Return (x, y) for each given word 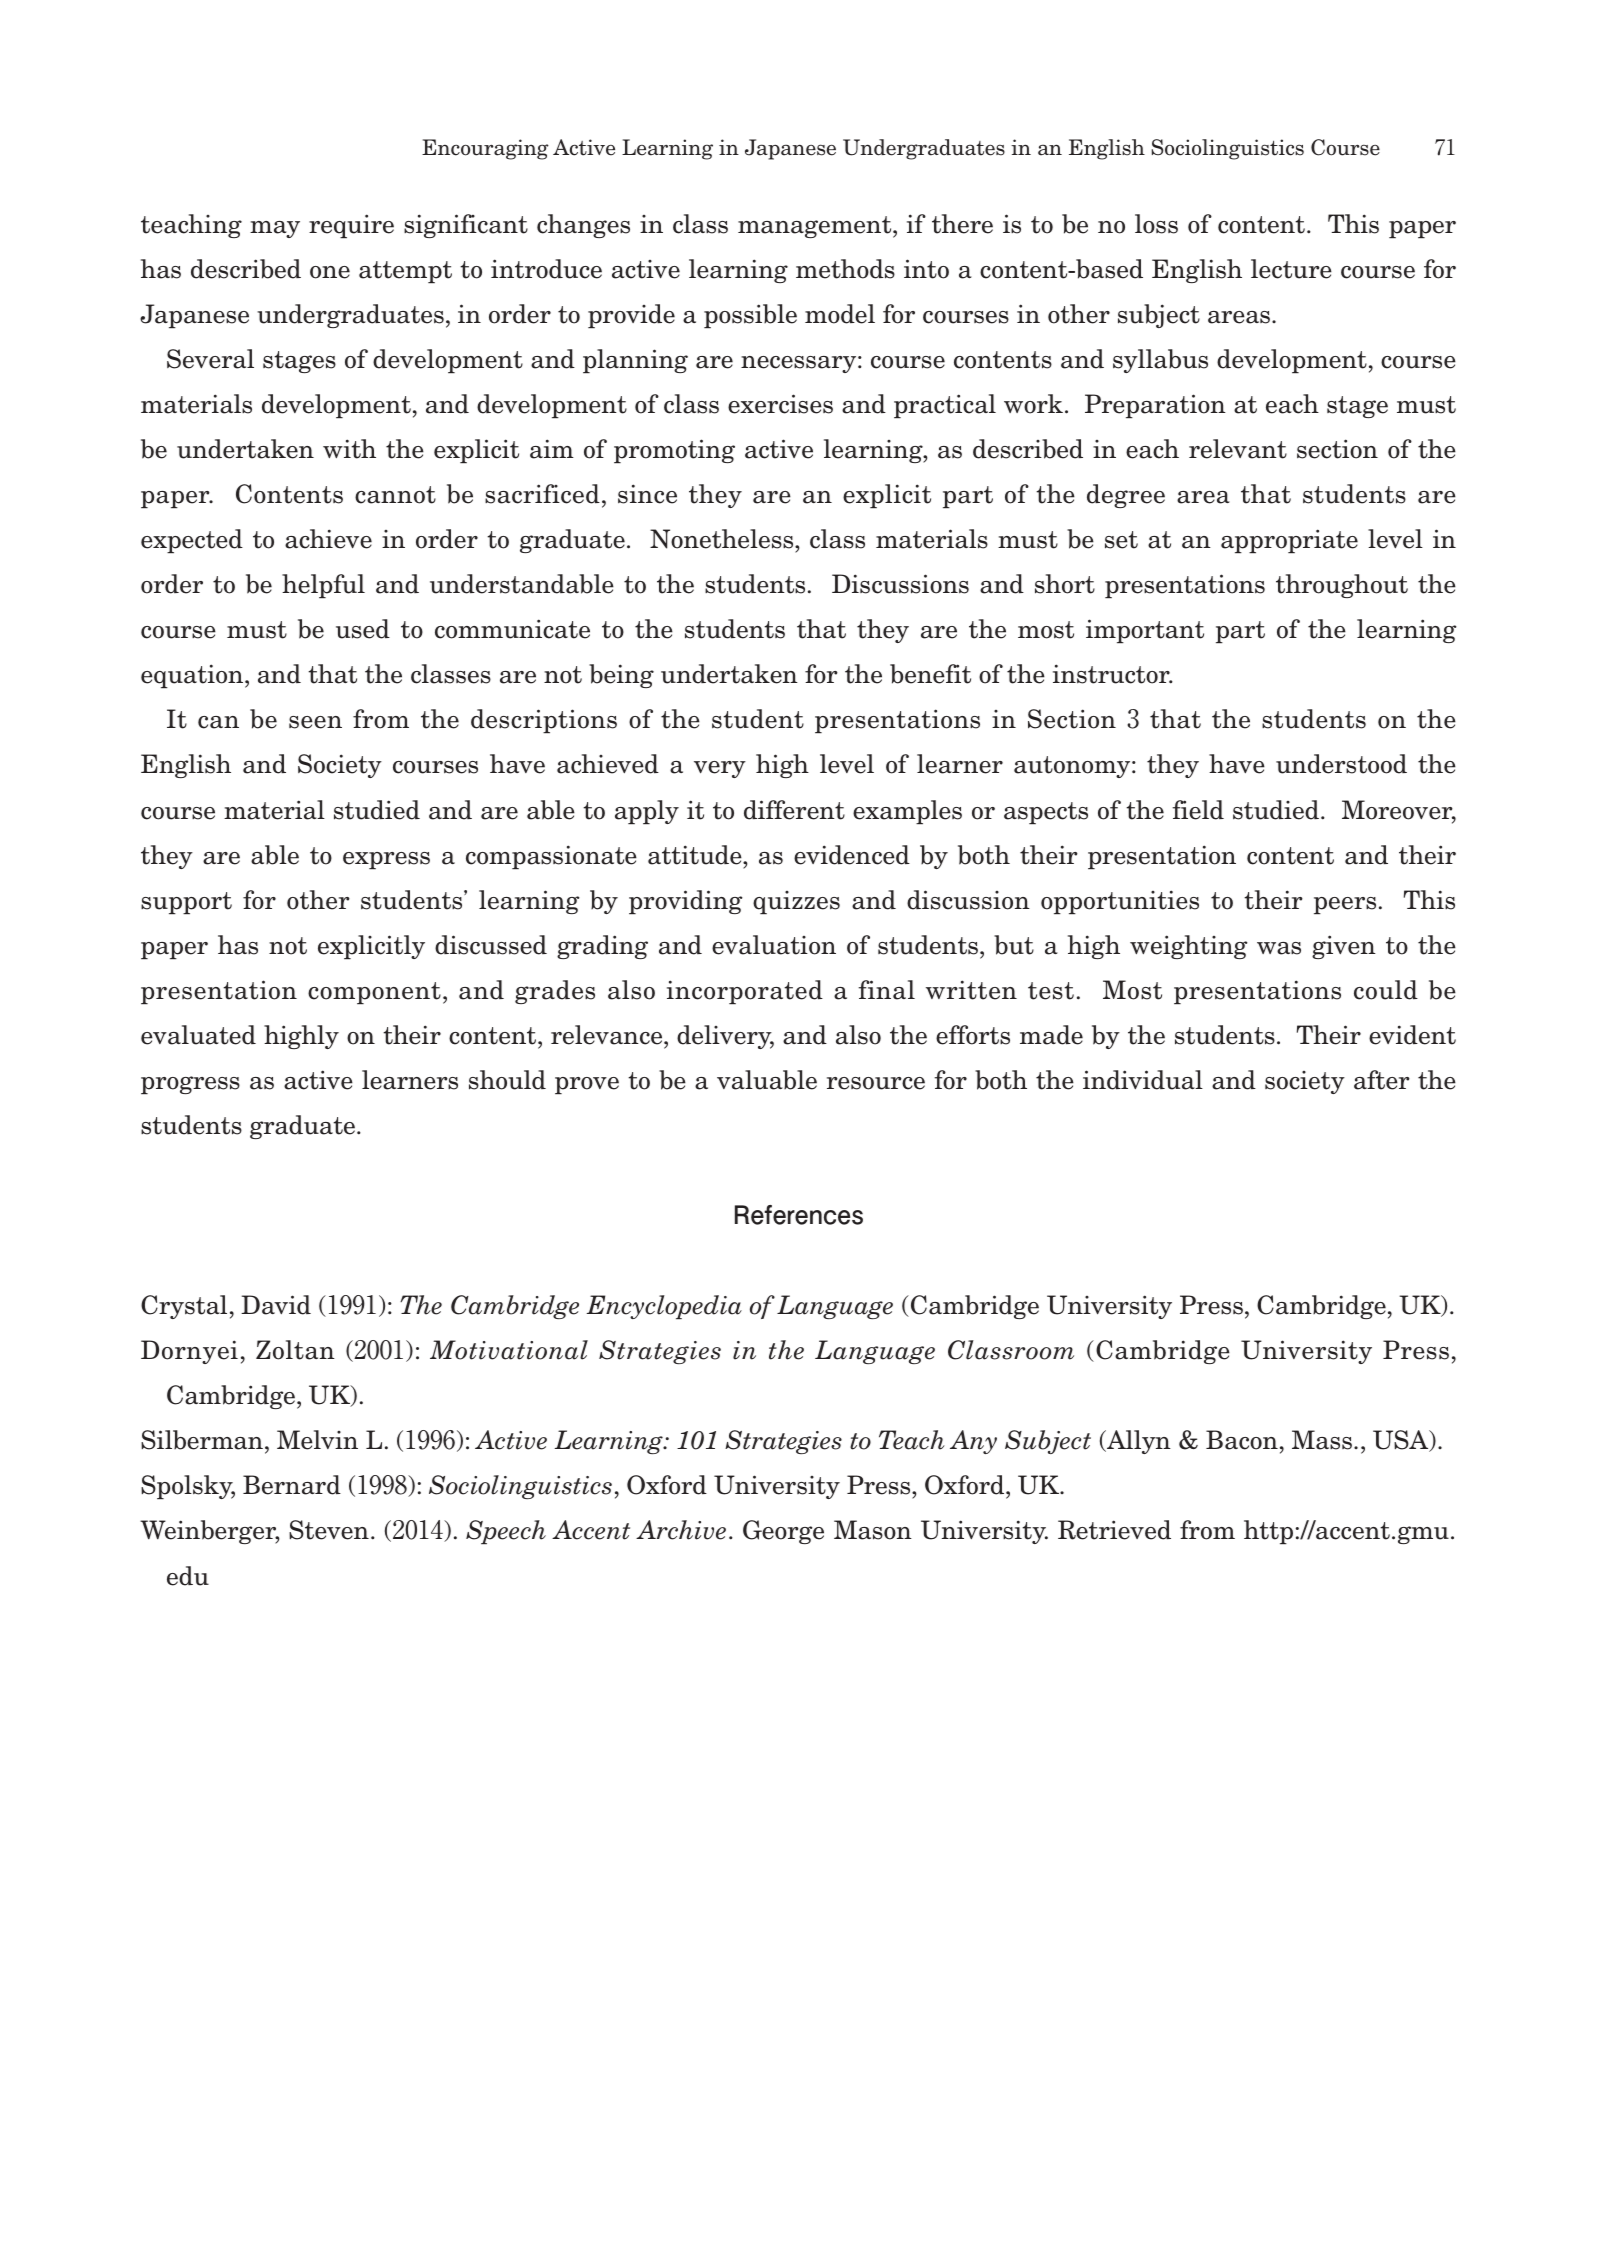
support (186, 903)
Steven (329, 1530)
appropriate (1289, 541)
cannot (395, 495)
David (276, 1305)
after (1382, 1080)
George (783, 1532)
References (799, 1215)
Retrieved (1114, 1530)
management (816, 227)
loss (1156, 224)
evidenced (852, 855)
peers (1345, 905)
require (351, 226)
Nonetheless (723, 539)
